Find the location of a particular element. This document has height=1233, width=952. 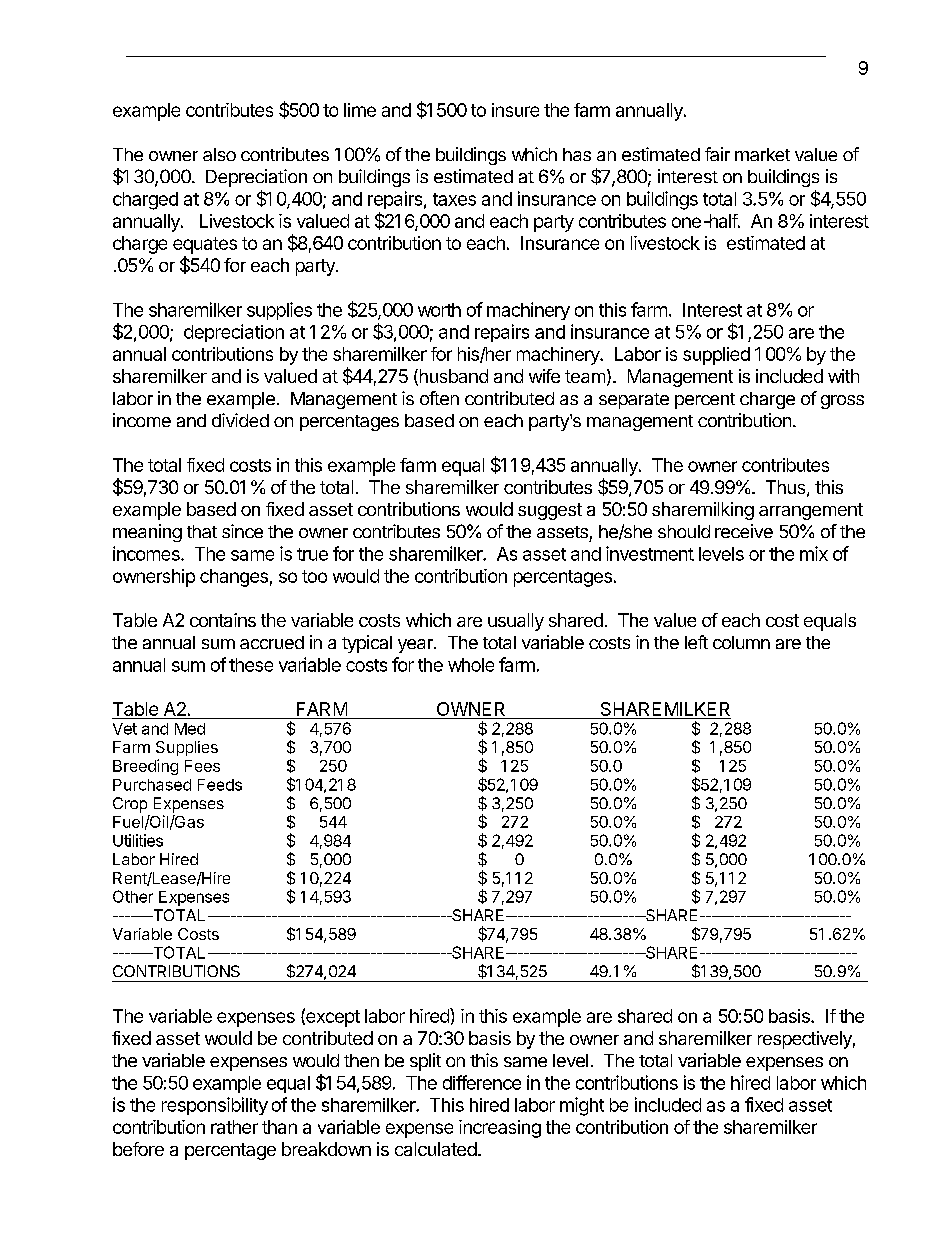

increasing is located at coordinates (500, 1129).
